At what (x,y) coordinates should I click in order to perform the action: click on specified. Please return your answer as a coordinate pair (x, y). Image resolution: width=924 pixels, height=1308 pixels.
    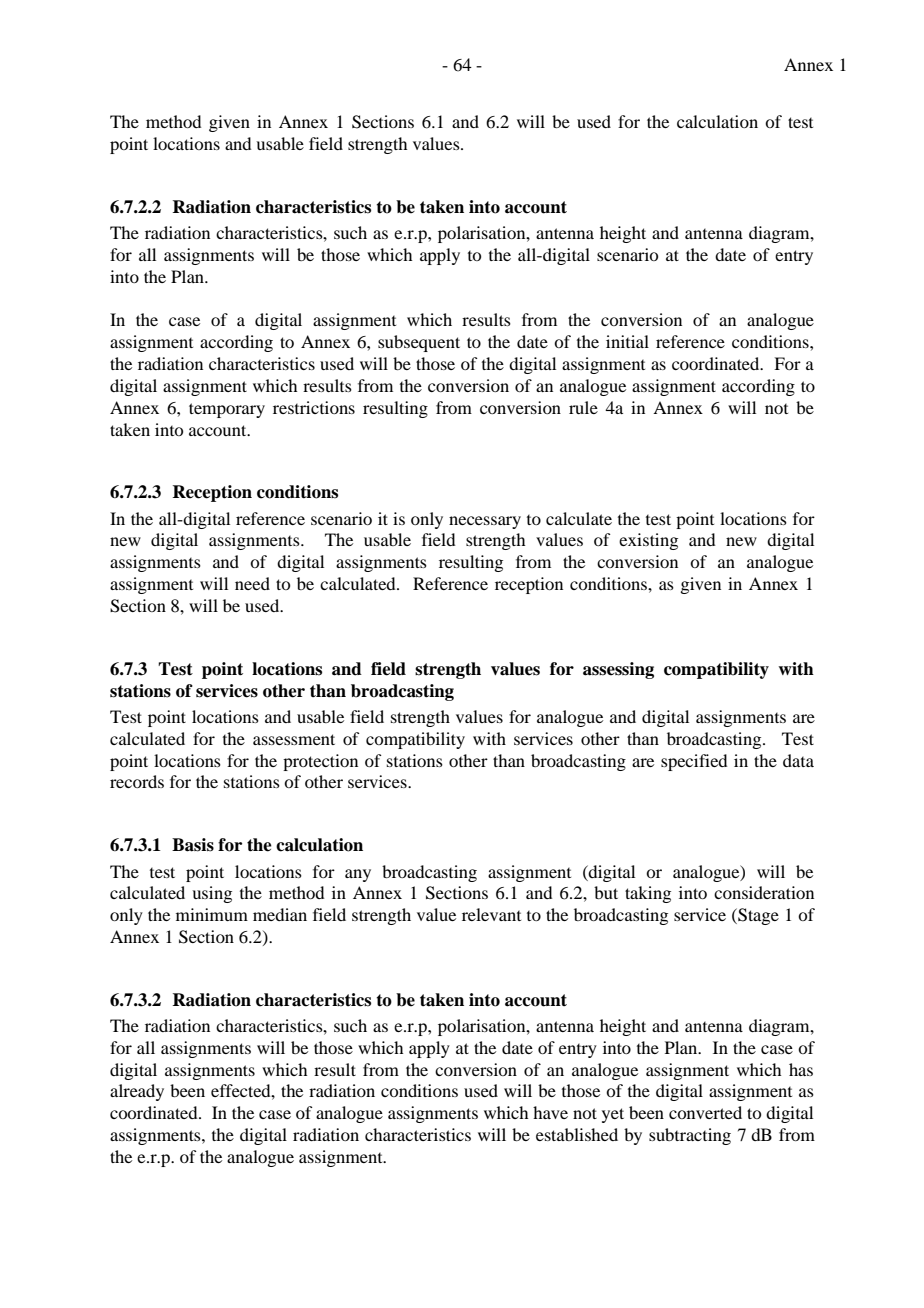
    Looking at the image, I should click on (694, 762).
